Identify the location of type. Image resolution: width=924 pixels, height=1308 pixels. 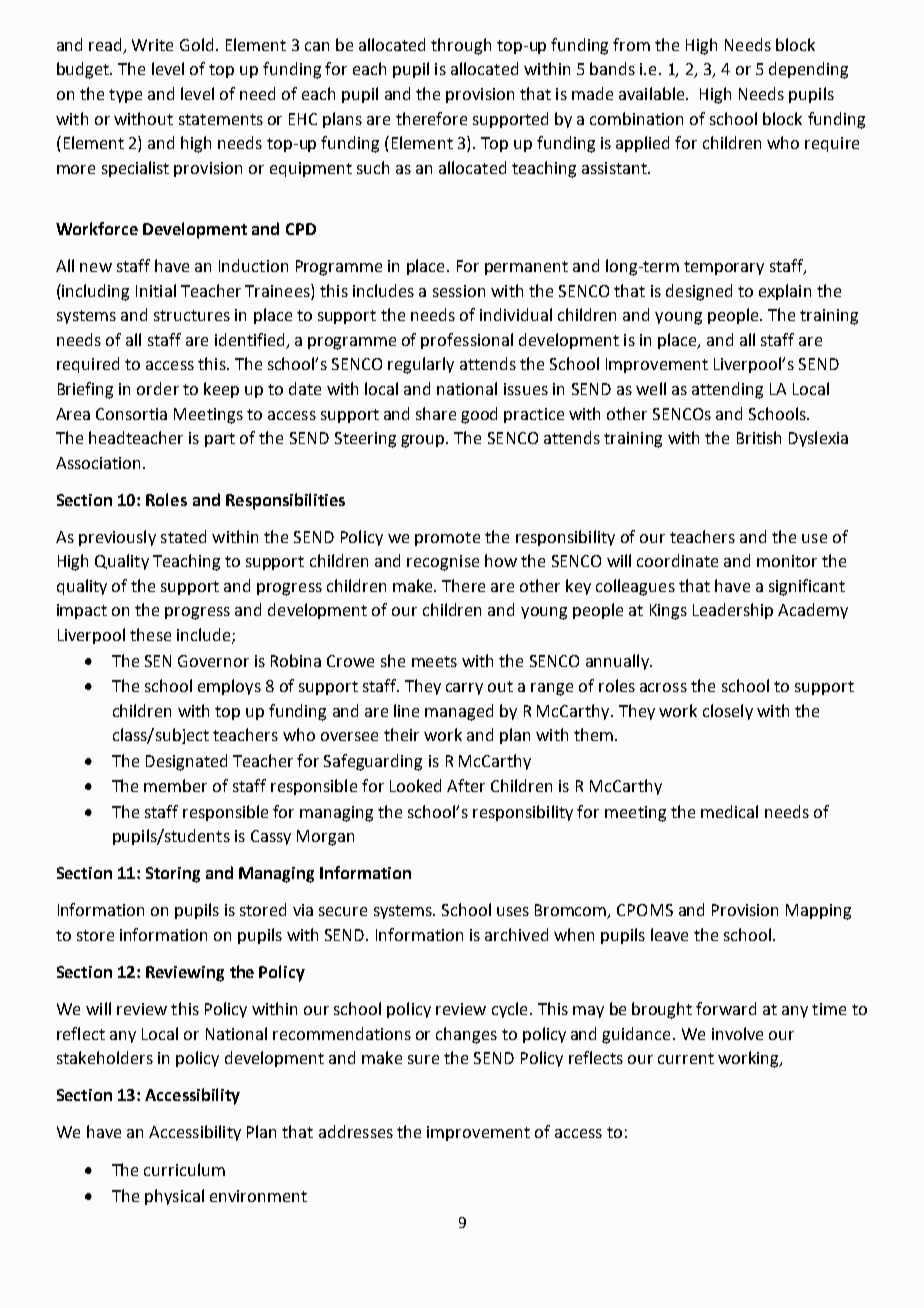
(125, 96).
